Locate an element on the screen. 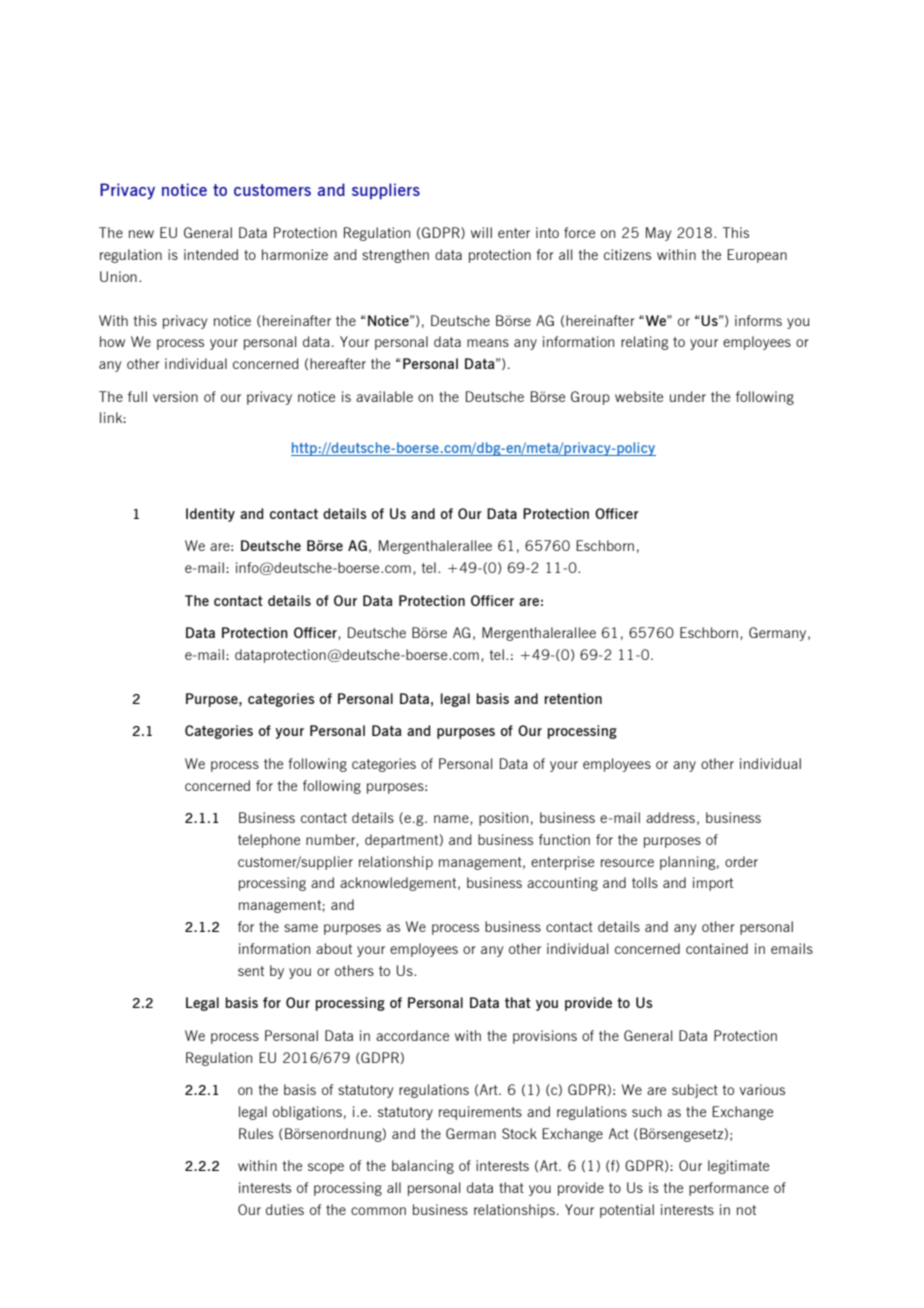  version is located at coordinates (175, 396).
